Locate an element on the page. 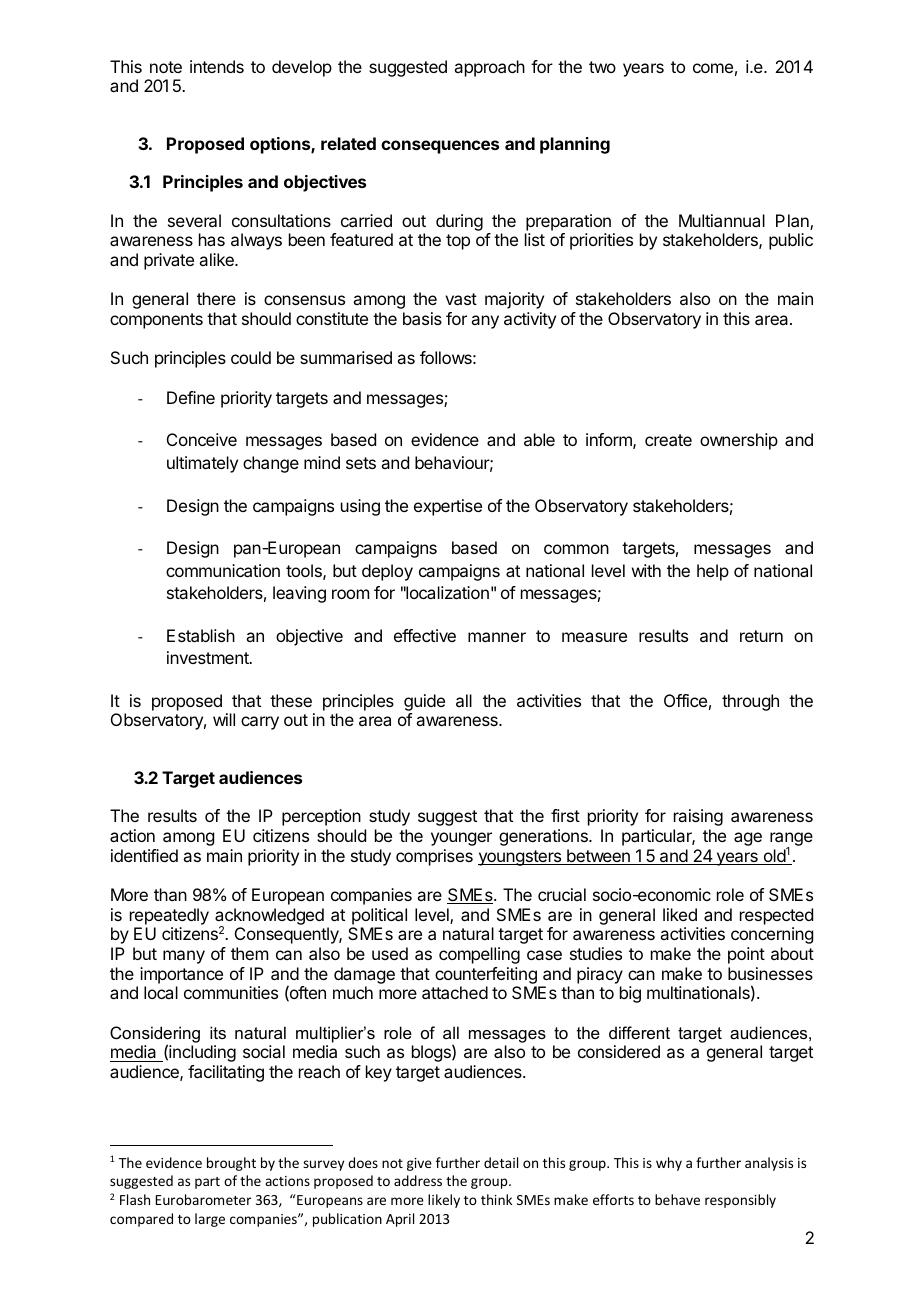 This image has height=1308, width=924. repeatedly is located at coordinates (169, 916).
